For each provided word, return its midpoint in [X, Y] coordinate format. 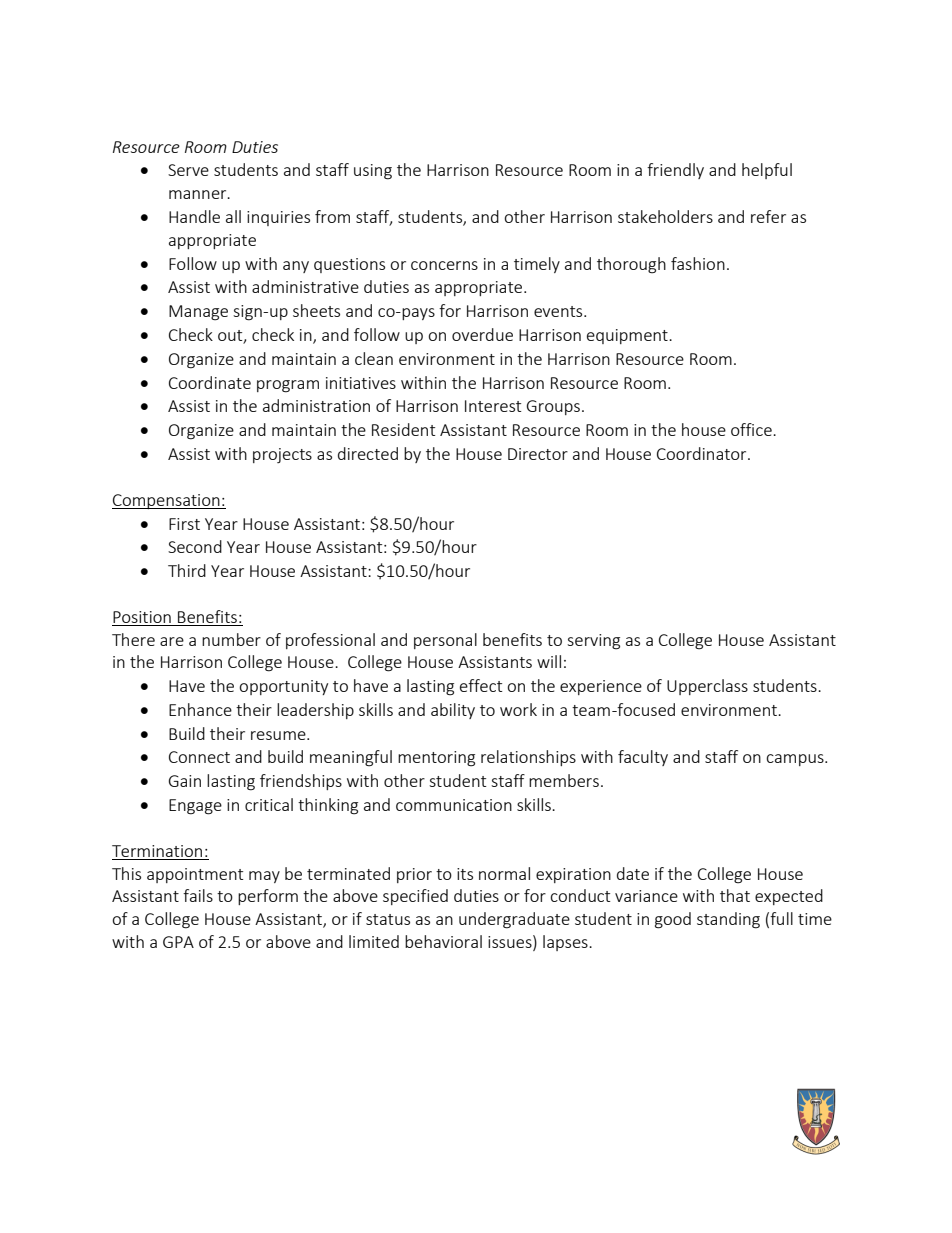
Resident [403, 429]
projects [282, 455]
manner [199, 194]
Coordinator [703, 453]
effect [481, 685]
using [373, 172]
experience [601, 687]
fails [198, 895]
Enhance [200, 709]
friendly [675, 171]
